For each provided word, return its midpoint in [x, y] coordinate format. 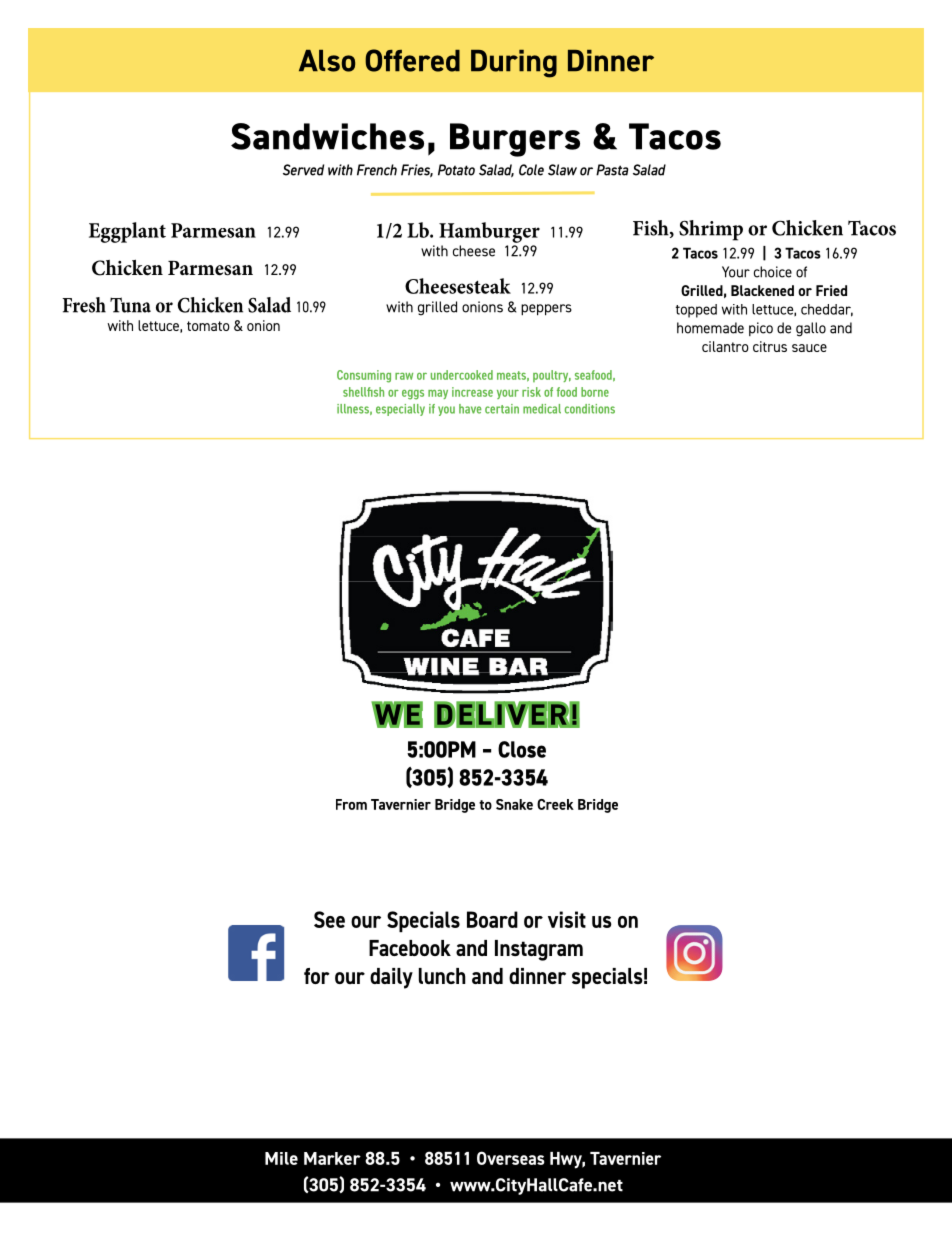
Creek [555, 804]
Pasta [612, 170]
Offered [412, 60]
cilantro [725, 346]
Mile [281, 1158]
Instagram [539, 950]
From [351, 804]
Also [327, 61]
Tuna [130, 305]
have [470, 409]
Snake [514, 804]
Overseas [511, 1158]
